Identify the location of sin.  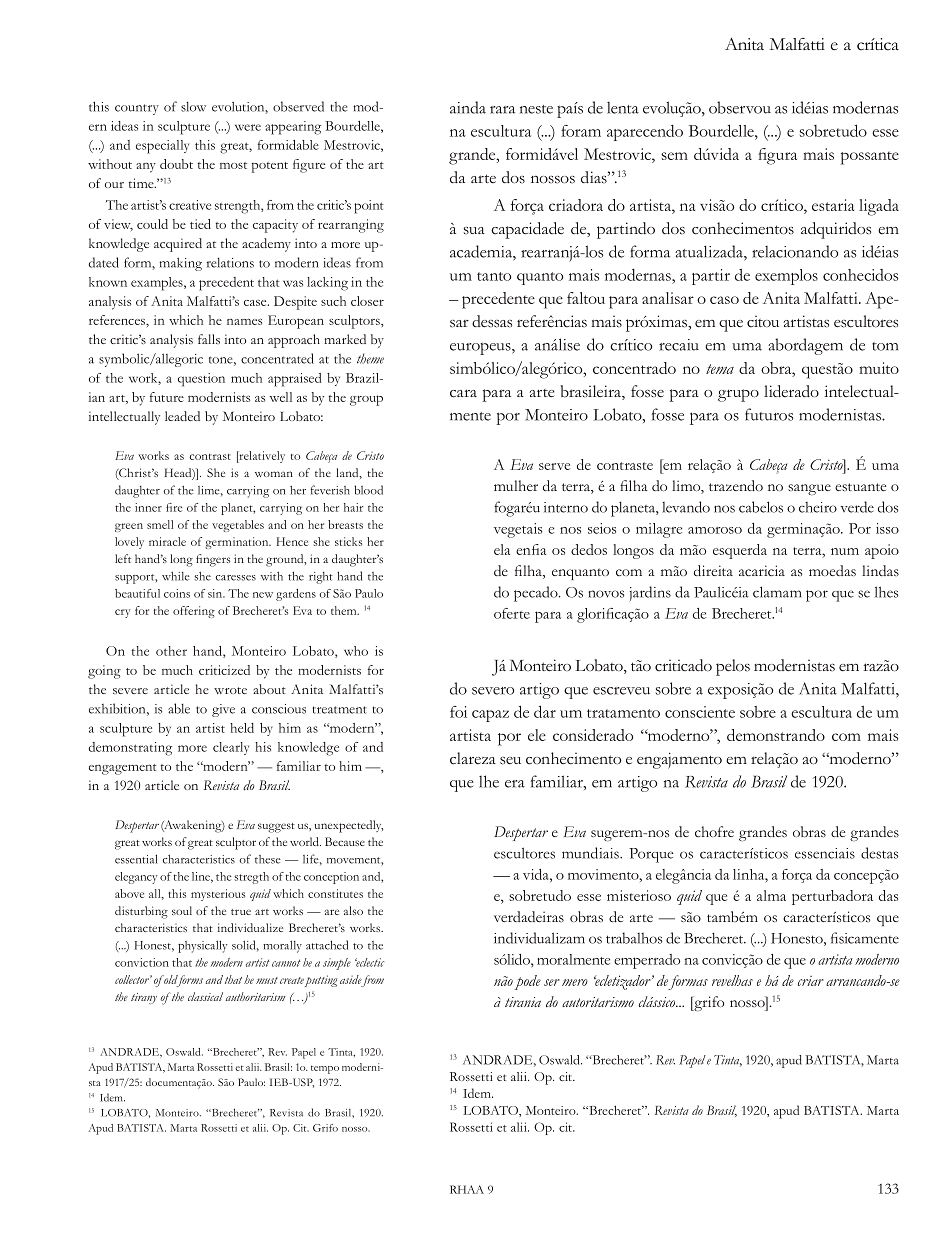
(216, 593).
